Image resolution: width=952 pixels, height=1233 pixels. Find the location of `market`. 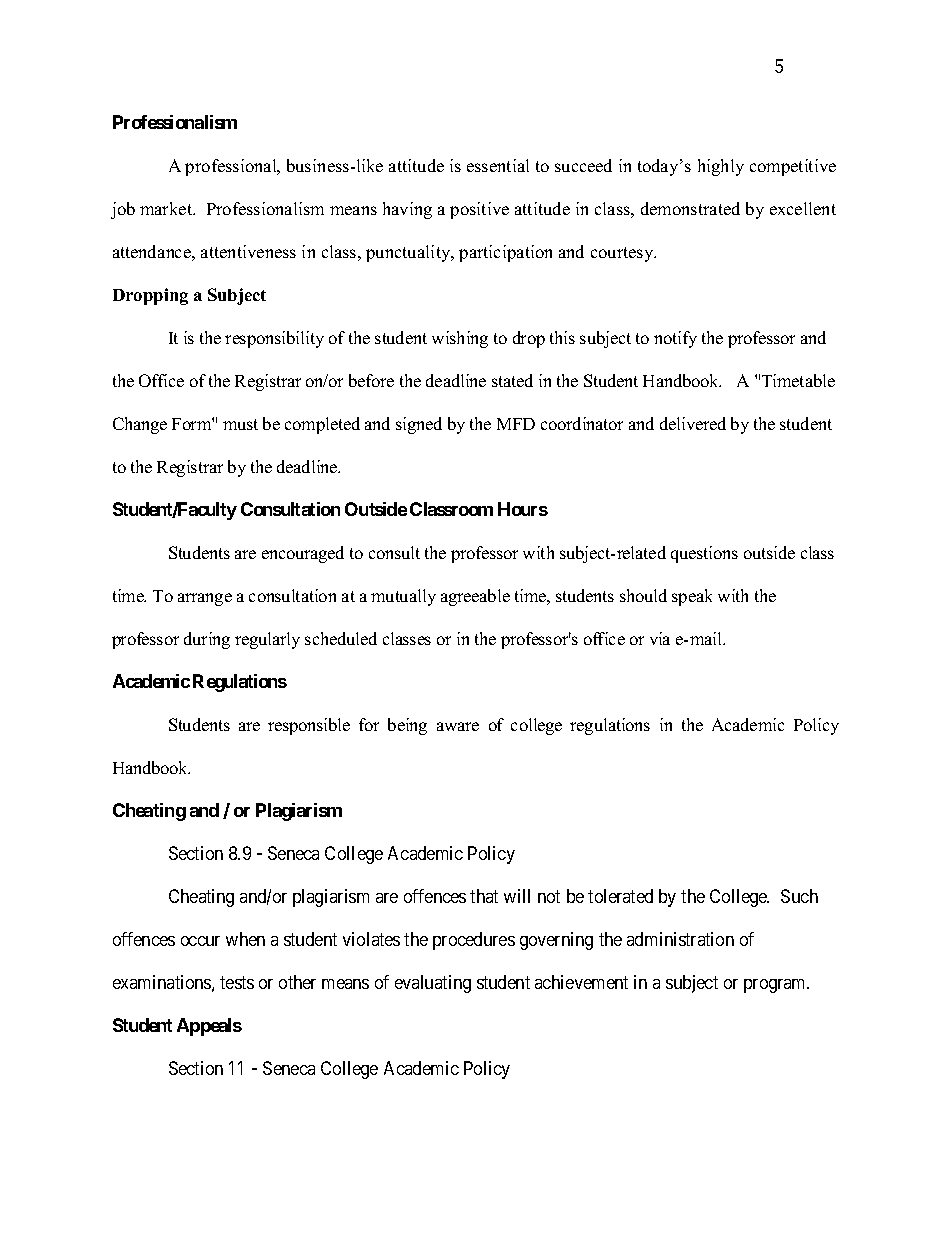

market is located at coordinates (167, 208).
